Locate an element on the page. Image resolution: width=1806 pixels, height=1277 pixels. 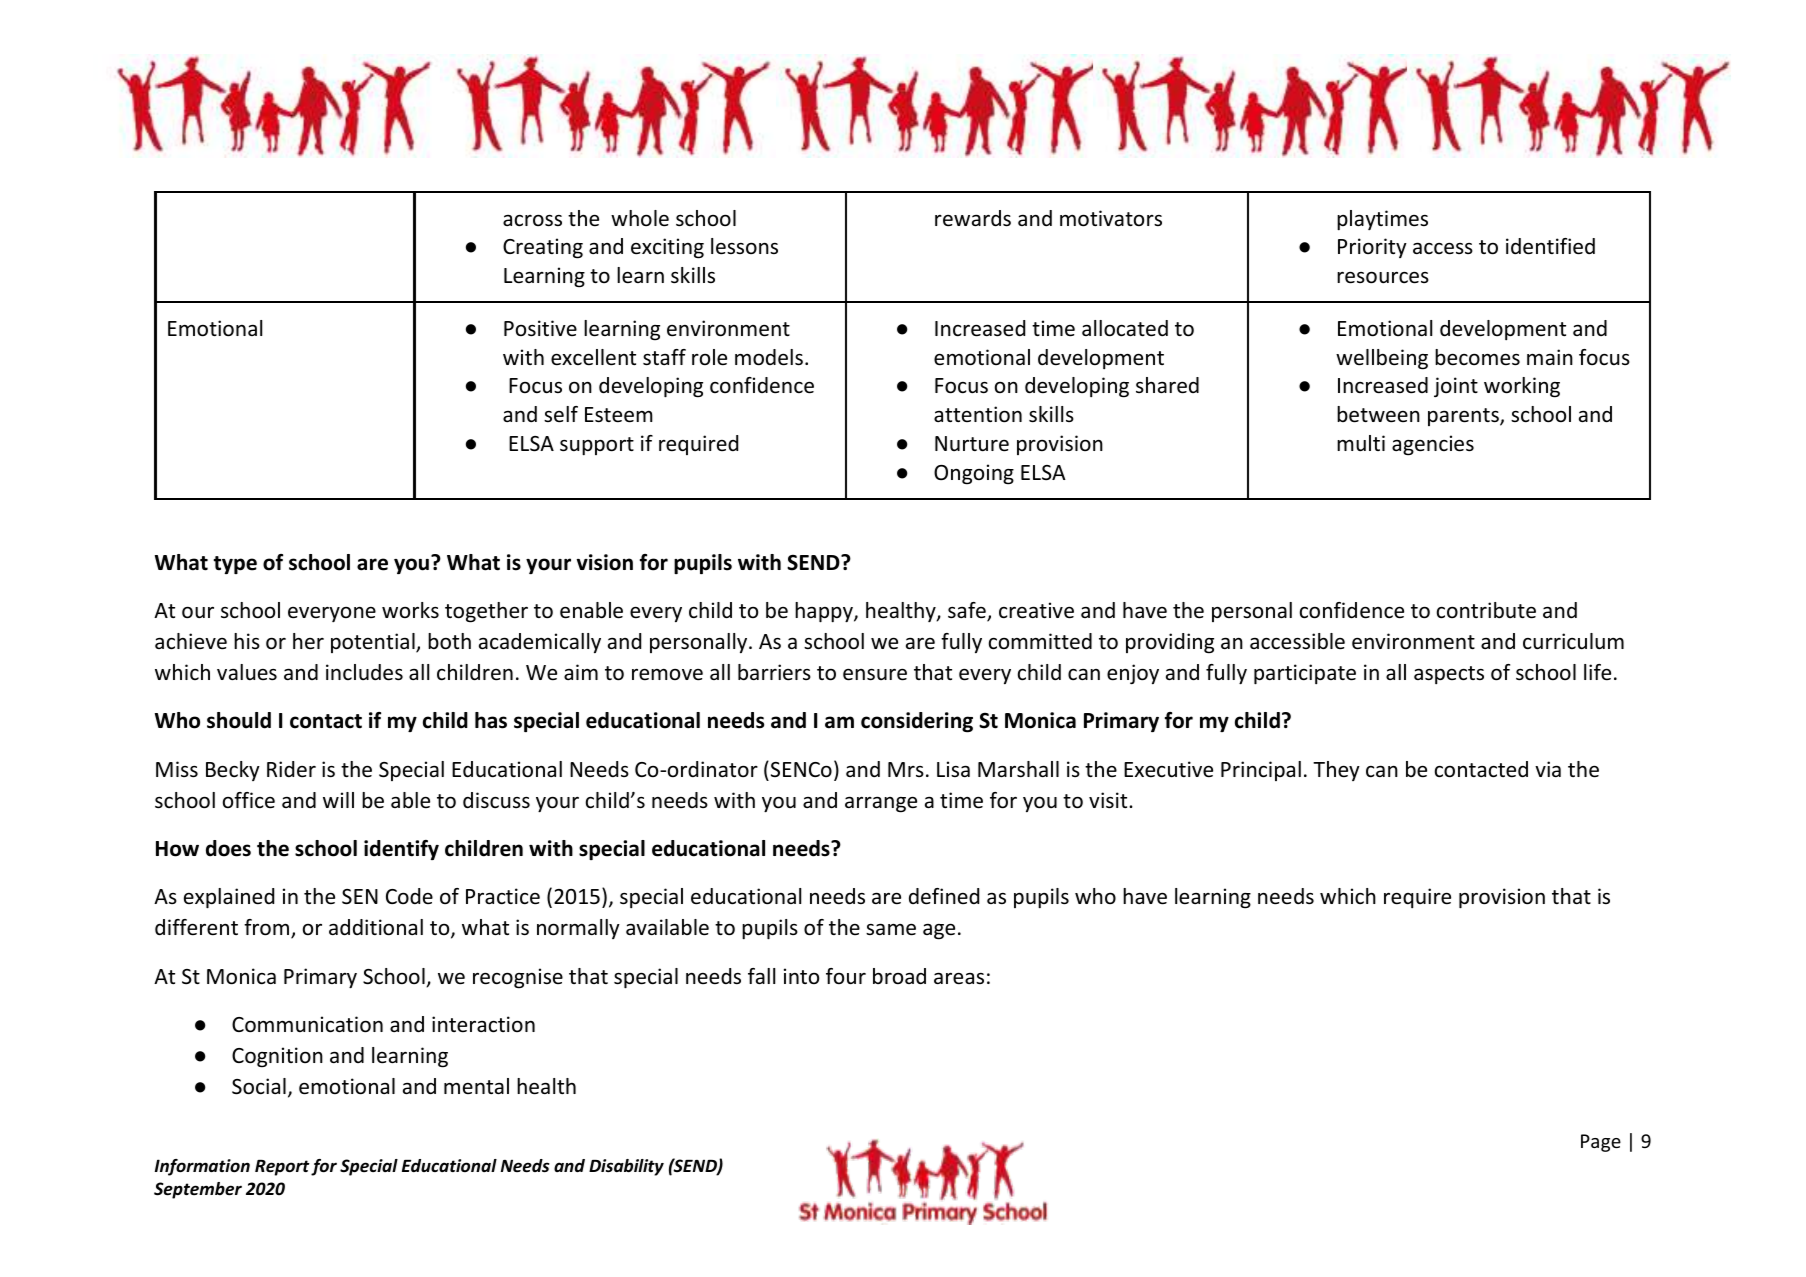
includes is located at coordinates (364, 672).
